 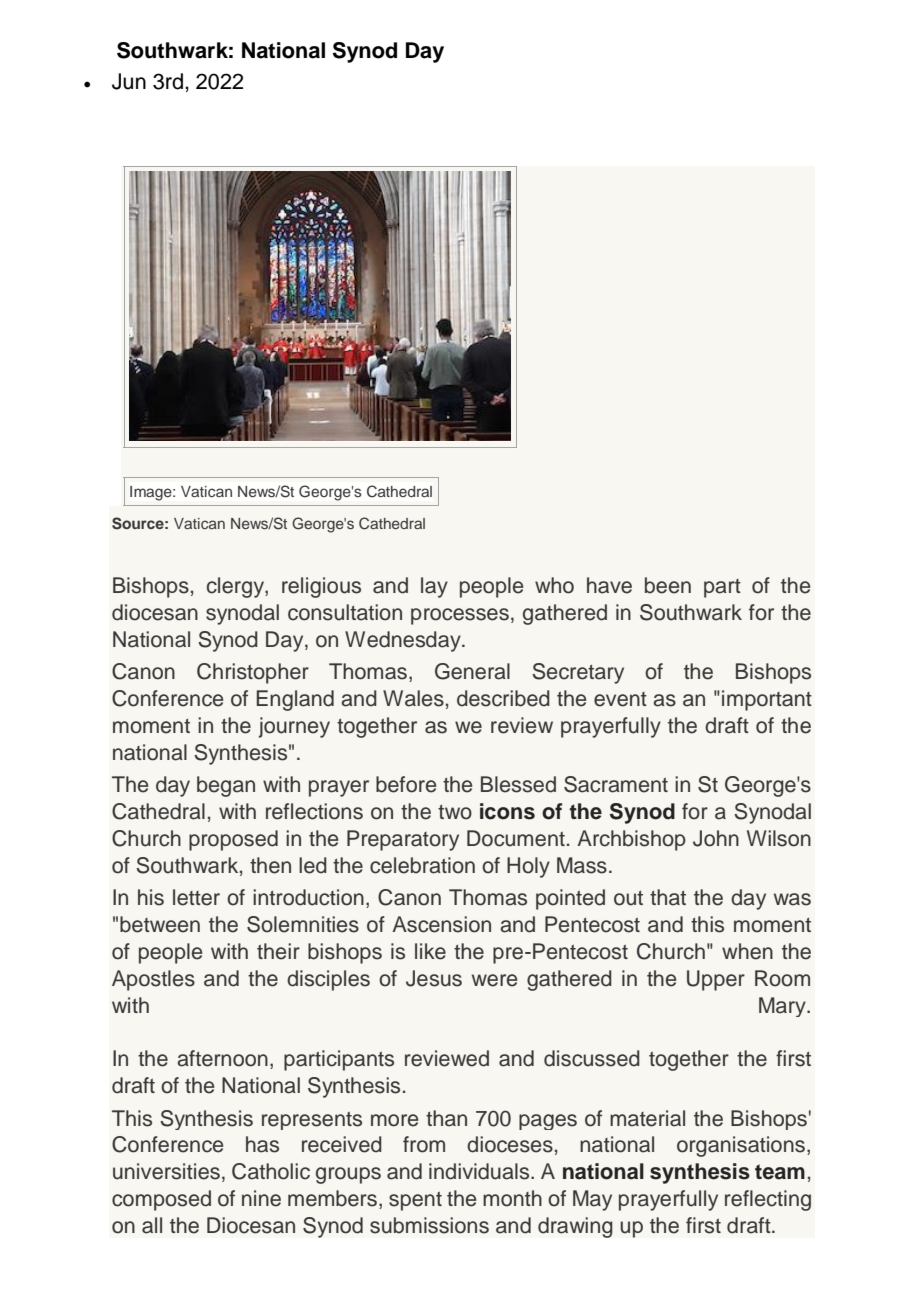 I want to click on religious, so click(x=321, y=587).
